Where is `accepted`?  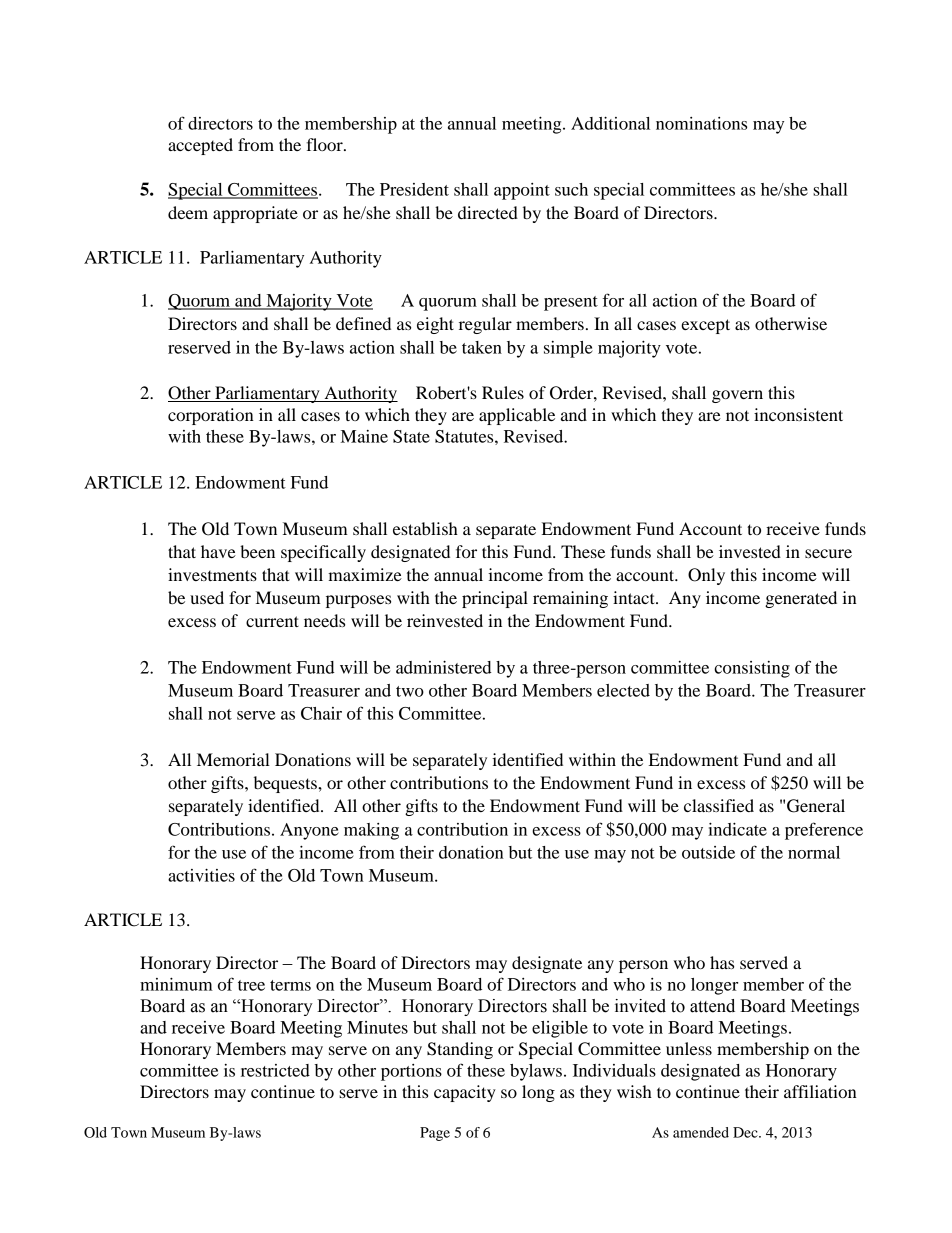
accepted is located at coordinates (200, 146).
